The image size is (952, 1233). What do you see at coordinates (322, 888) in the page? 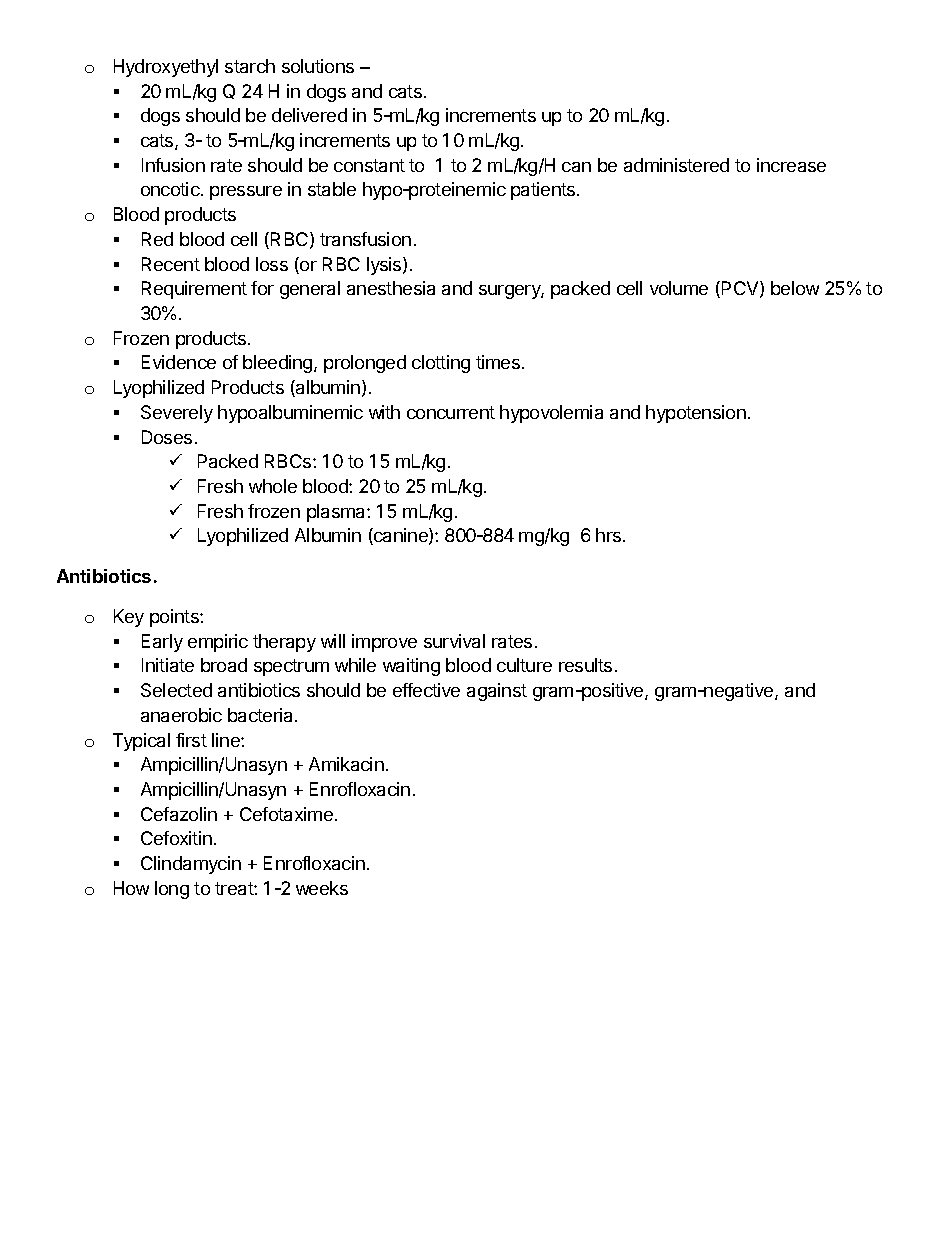
I see `weeks` at bounding box center [322, 888].
